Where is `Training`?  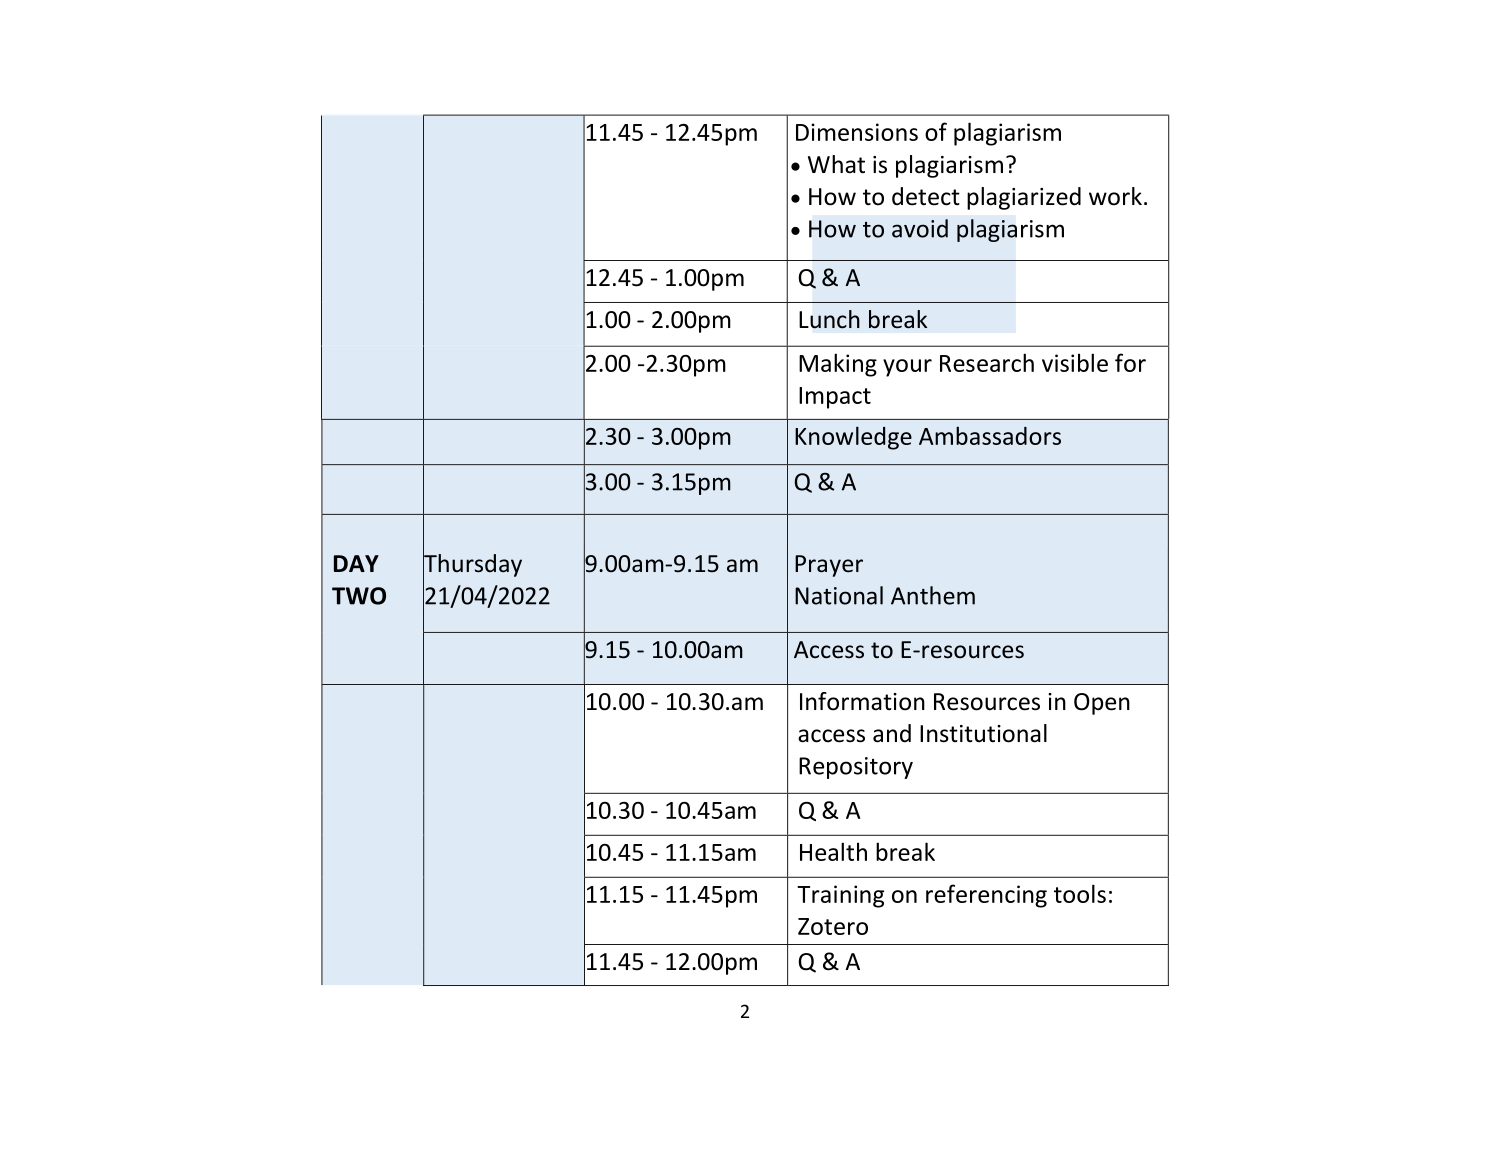
Training is located at coordinates (840, 896).
